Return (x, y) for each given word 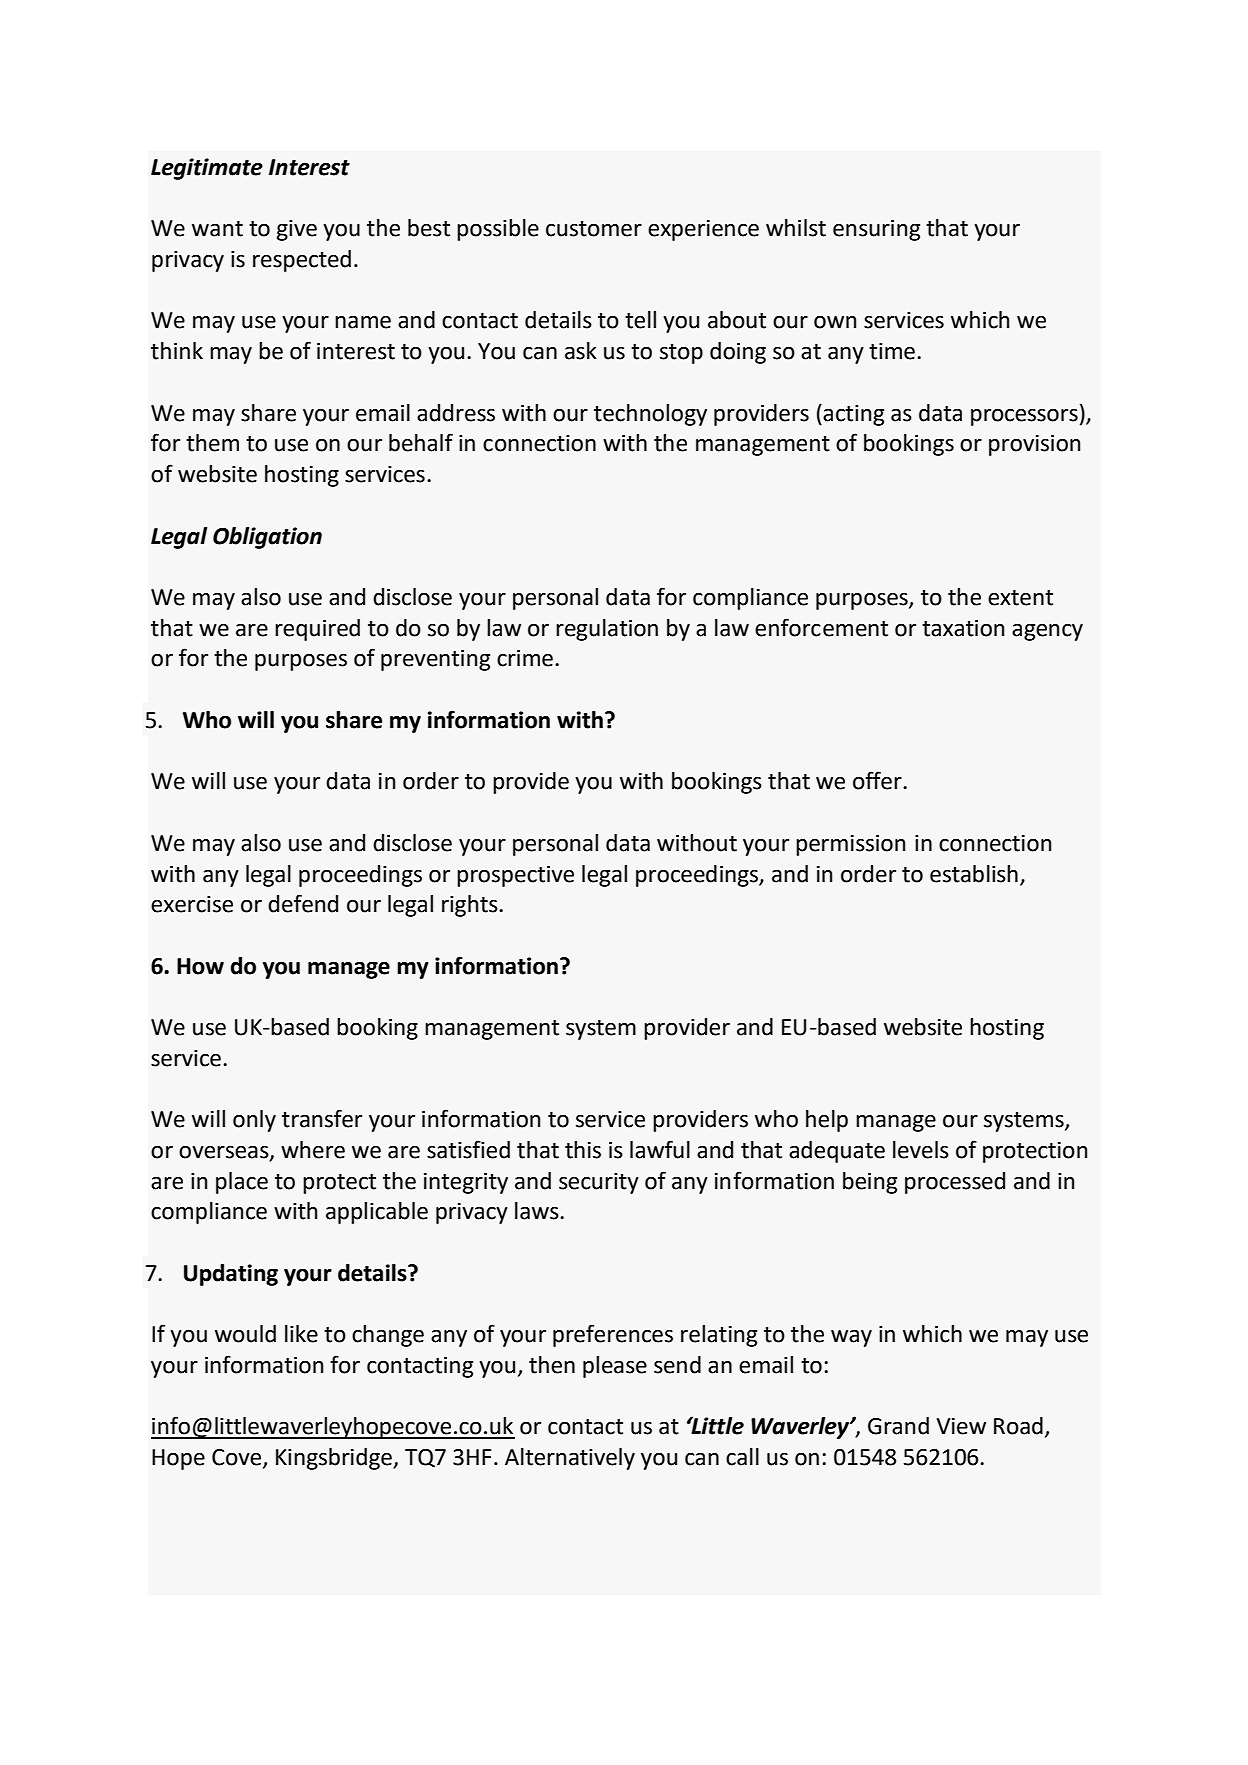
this (583, 1150)
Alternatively (570, 1459)
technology (650, 415)
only (254, 1121)
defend (303, 903)
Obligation (267, 538)
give (297, 230)
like (301, 1334)
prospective (515, 876)
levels (921, 1150)
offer (878, 780)
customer (594, 229)
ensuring (876, 230)
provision (1034, 445)
